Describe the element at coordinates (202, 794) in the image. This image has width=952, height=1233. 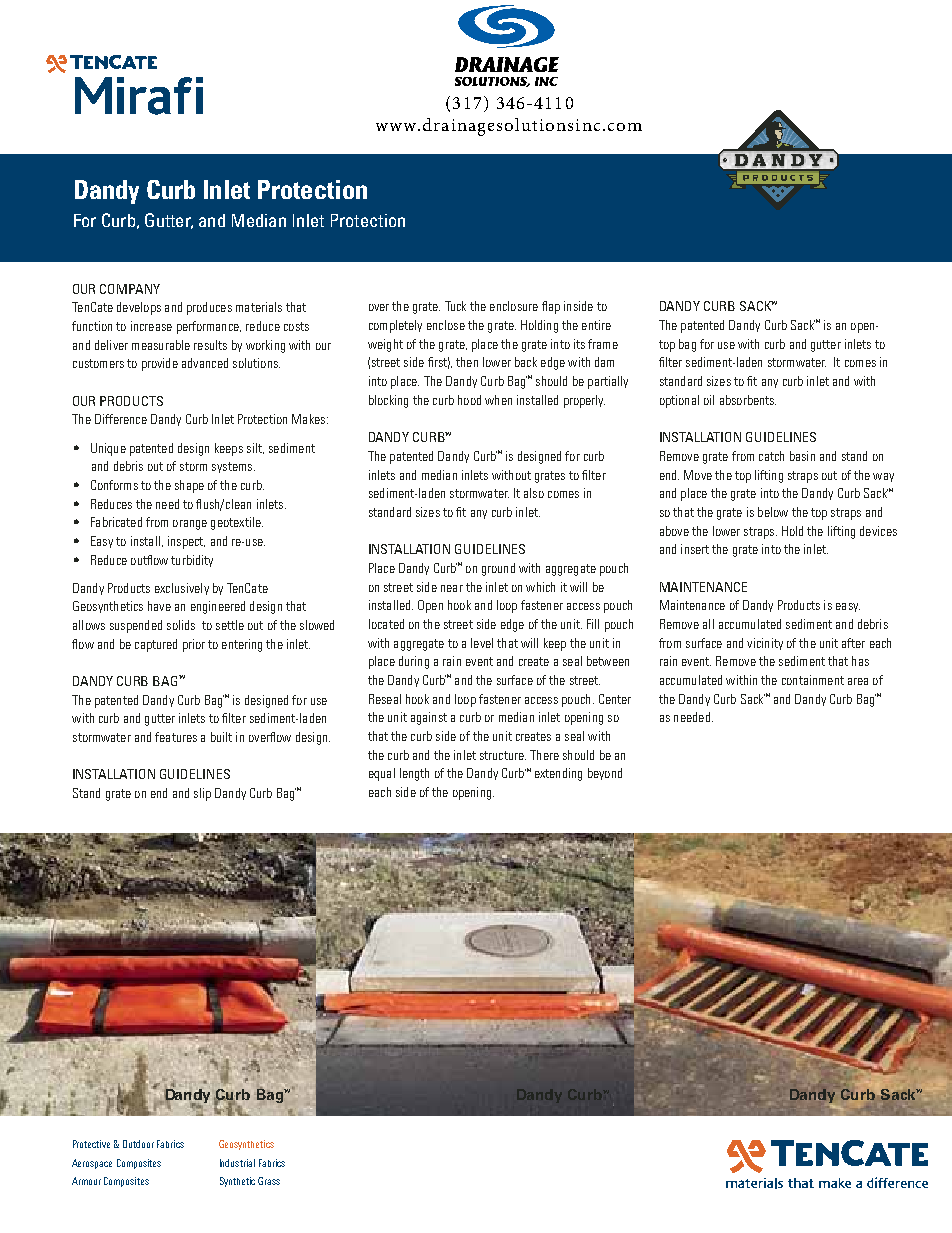
I see `slip` at that location.
